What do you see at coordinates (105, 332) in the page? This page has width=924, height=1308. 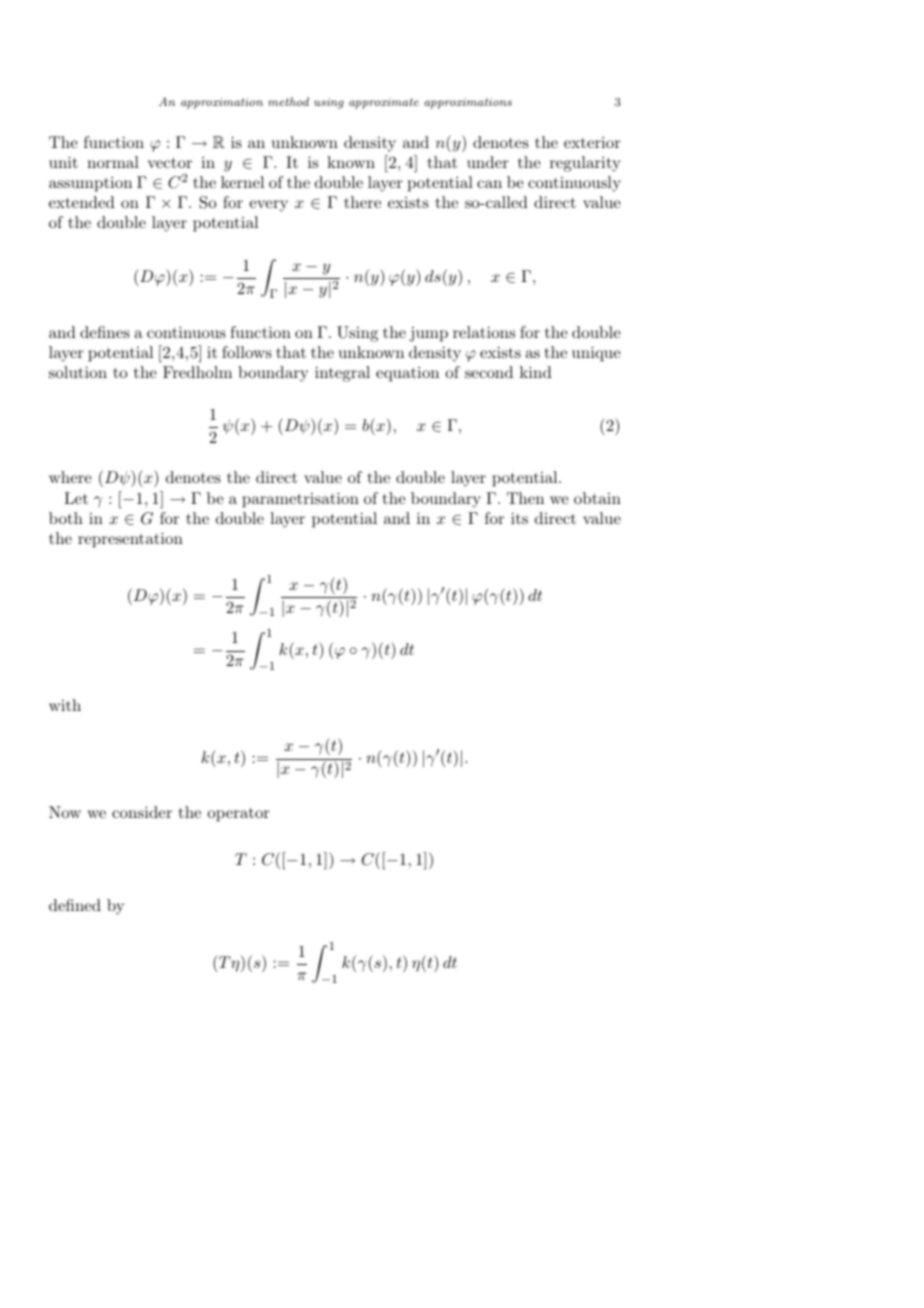 I see `defines` at bounding box center [105, 332].
